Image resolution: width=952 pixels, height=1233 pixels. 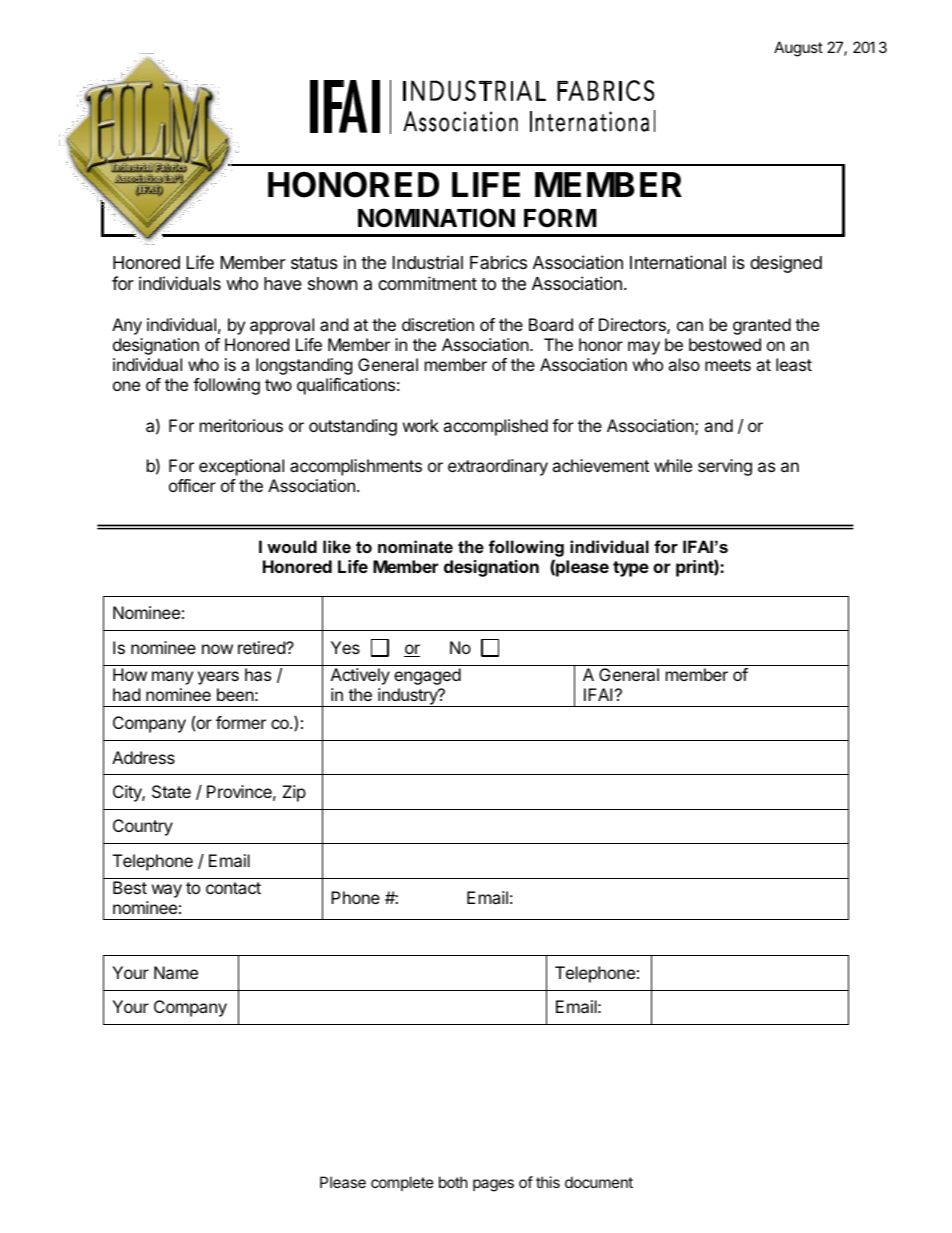 I want to click on State, so click(x=171, y=791).
